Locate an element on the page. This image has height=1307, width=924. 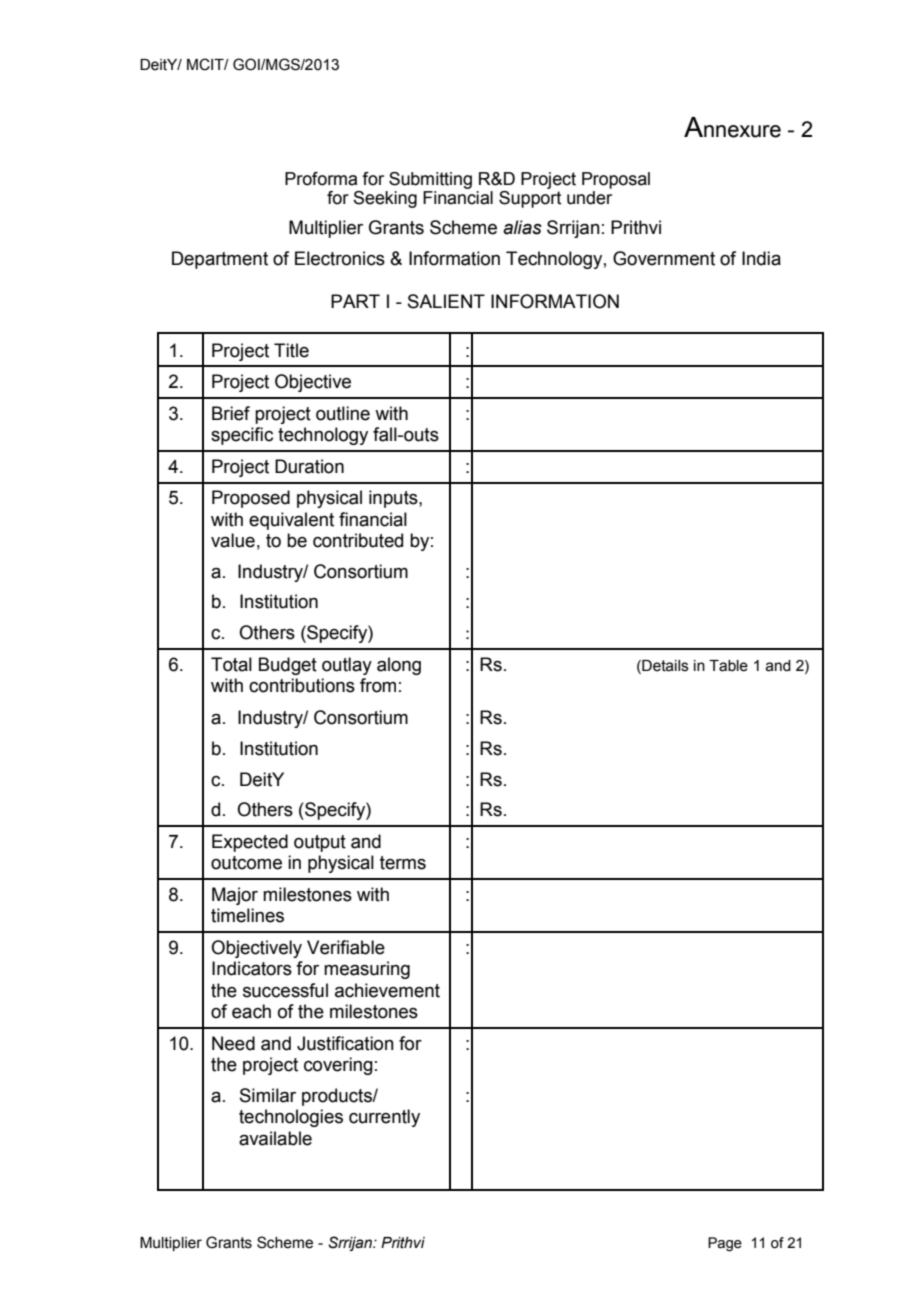
Table is located at coordinates (728, 666).
